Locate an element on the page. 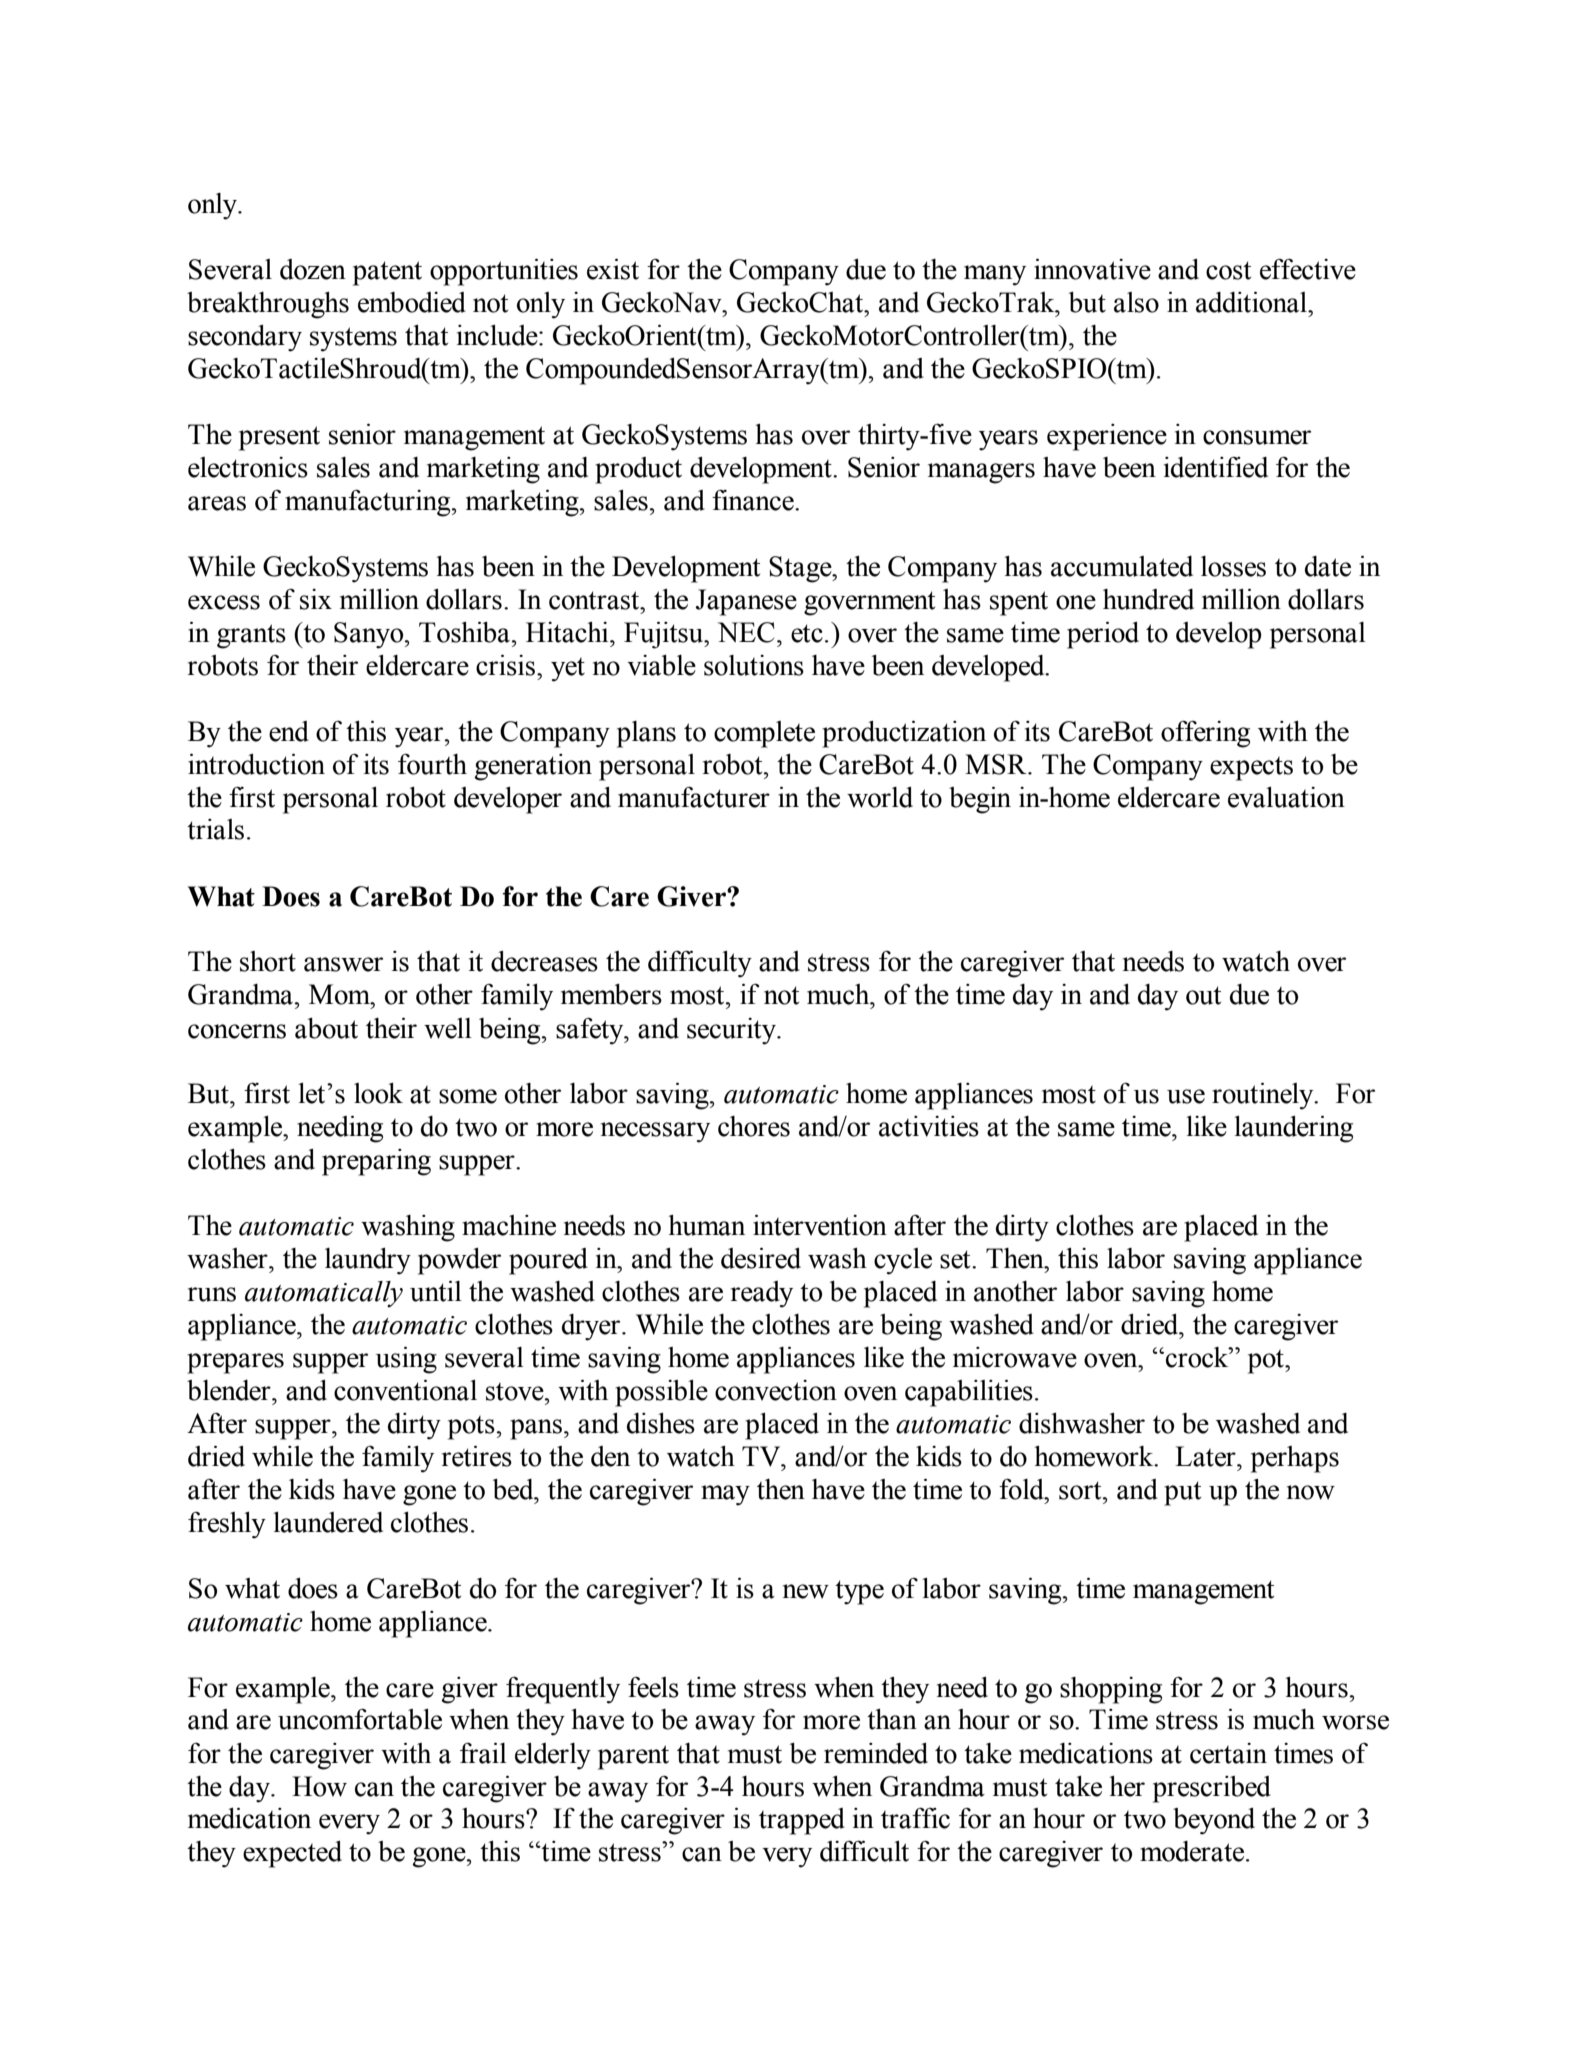 The image size is (1595, 2064). Later is located at coordinates (1206, 1456).
